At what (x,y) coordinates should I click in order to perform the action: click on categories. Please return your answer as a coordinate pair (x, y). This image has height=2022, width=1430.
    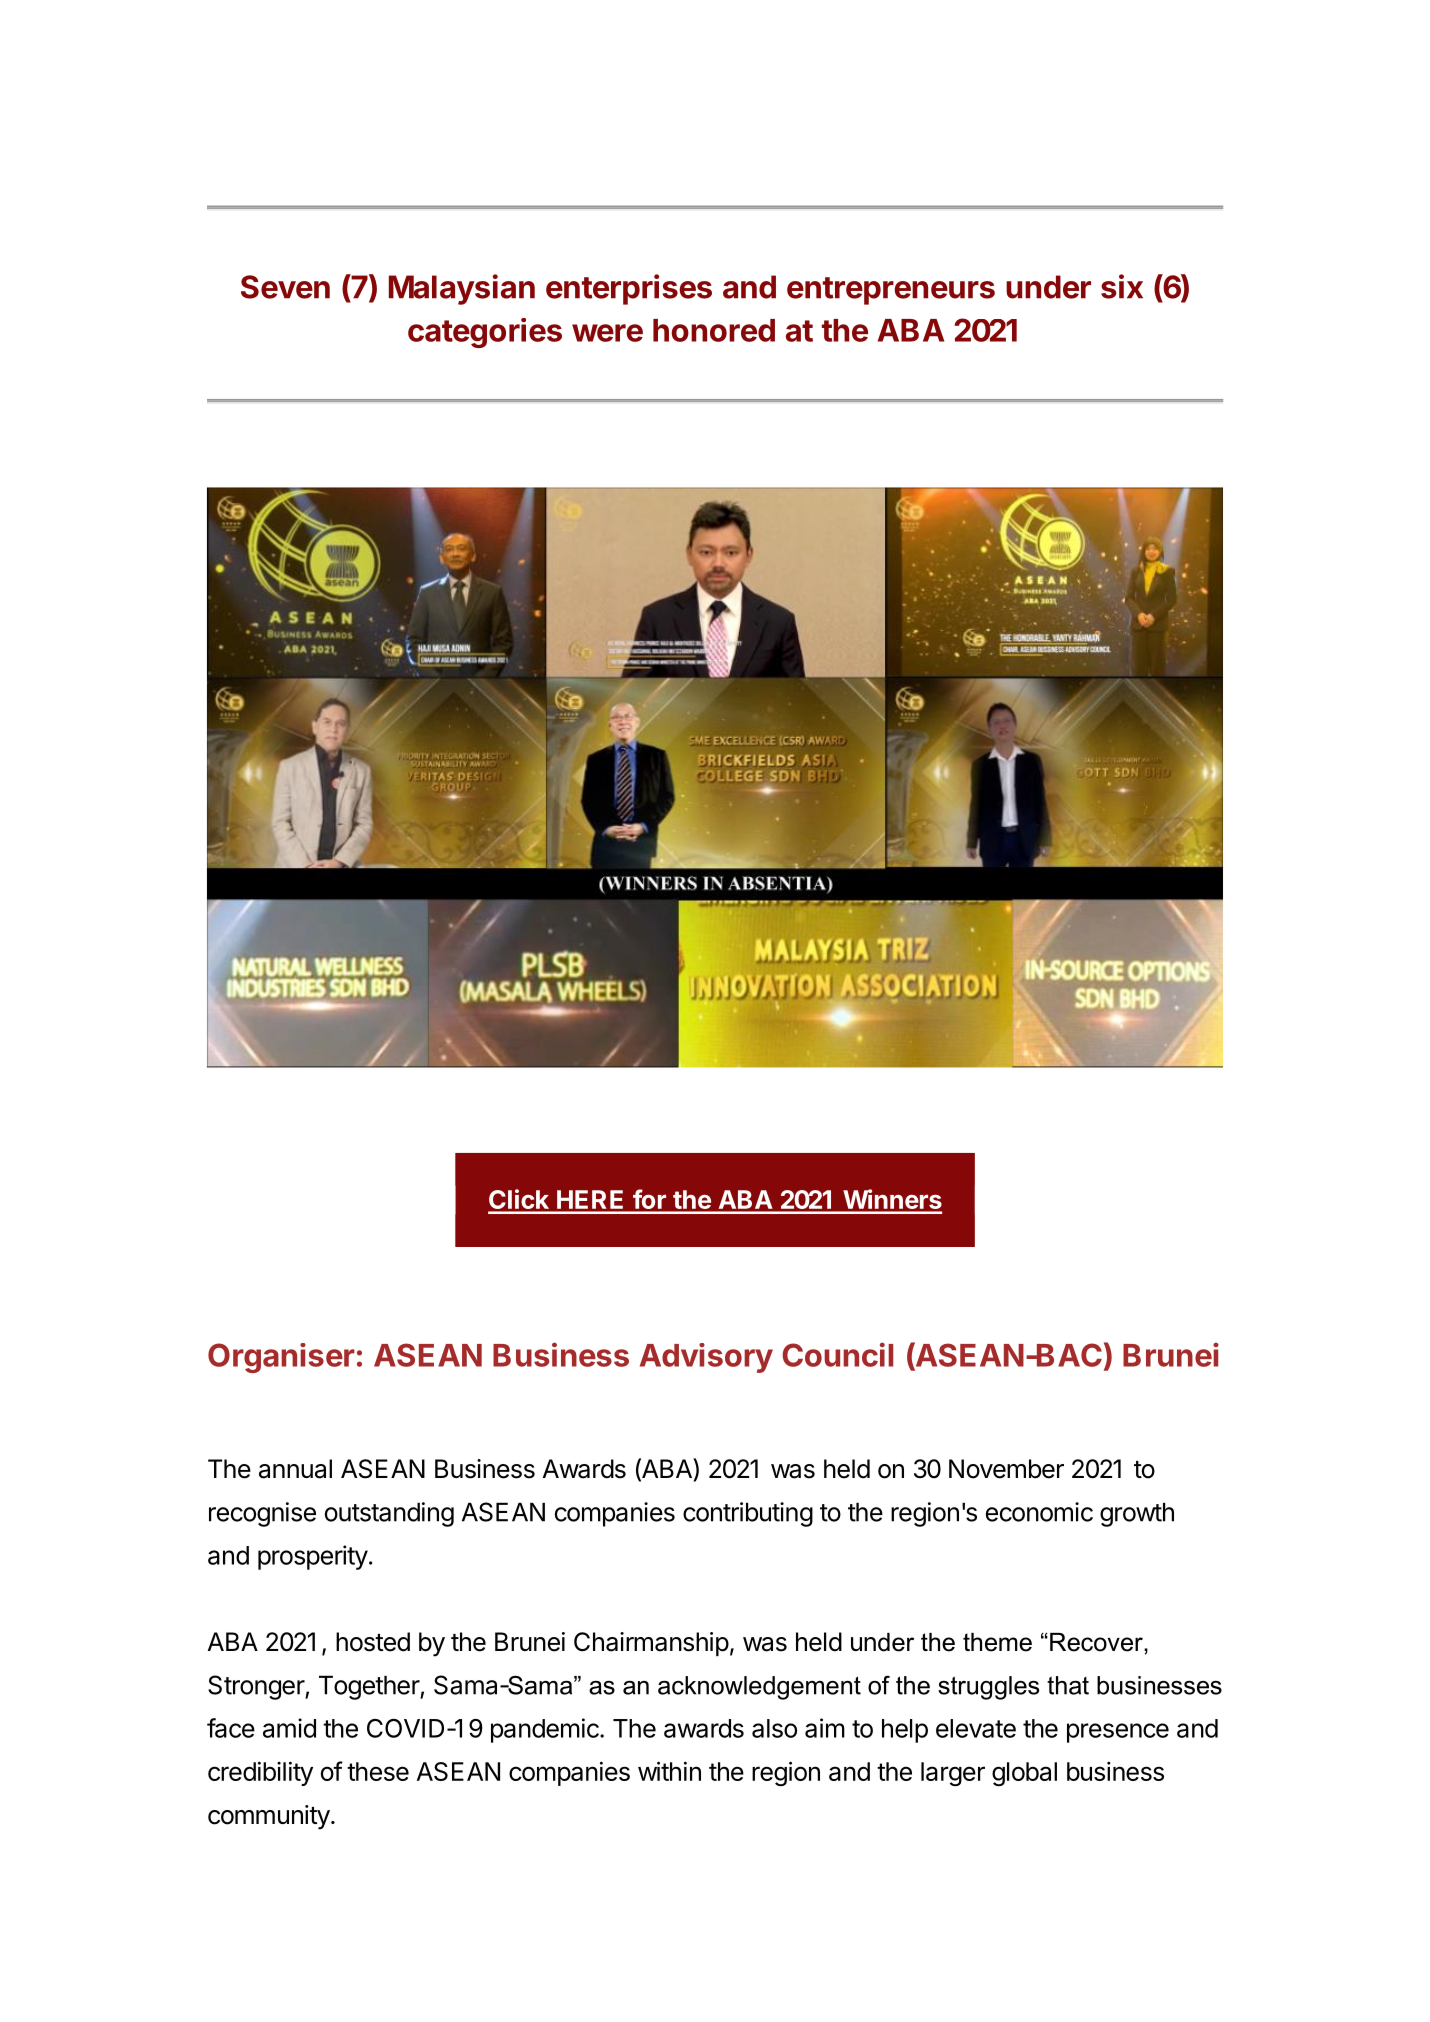
    Looking at the image, I should click on (485, 333).
